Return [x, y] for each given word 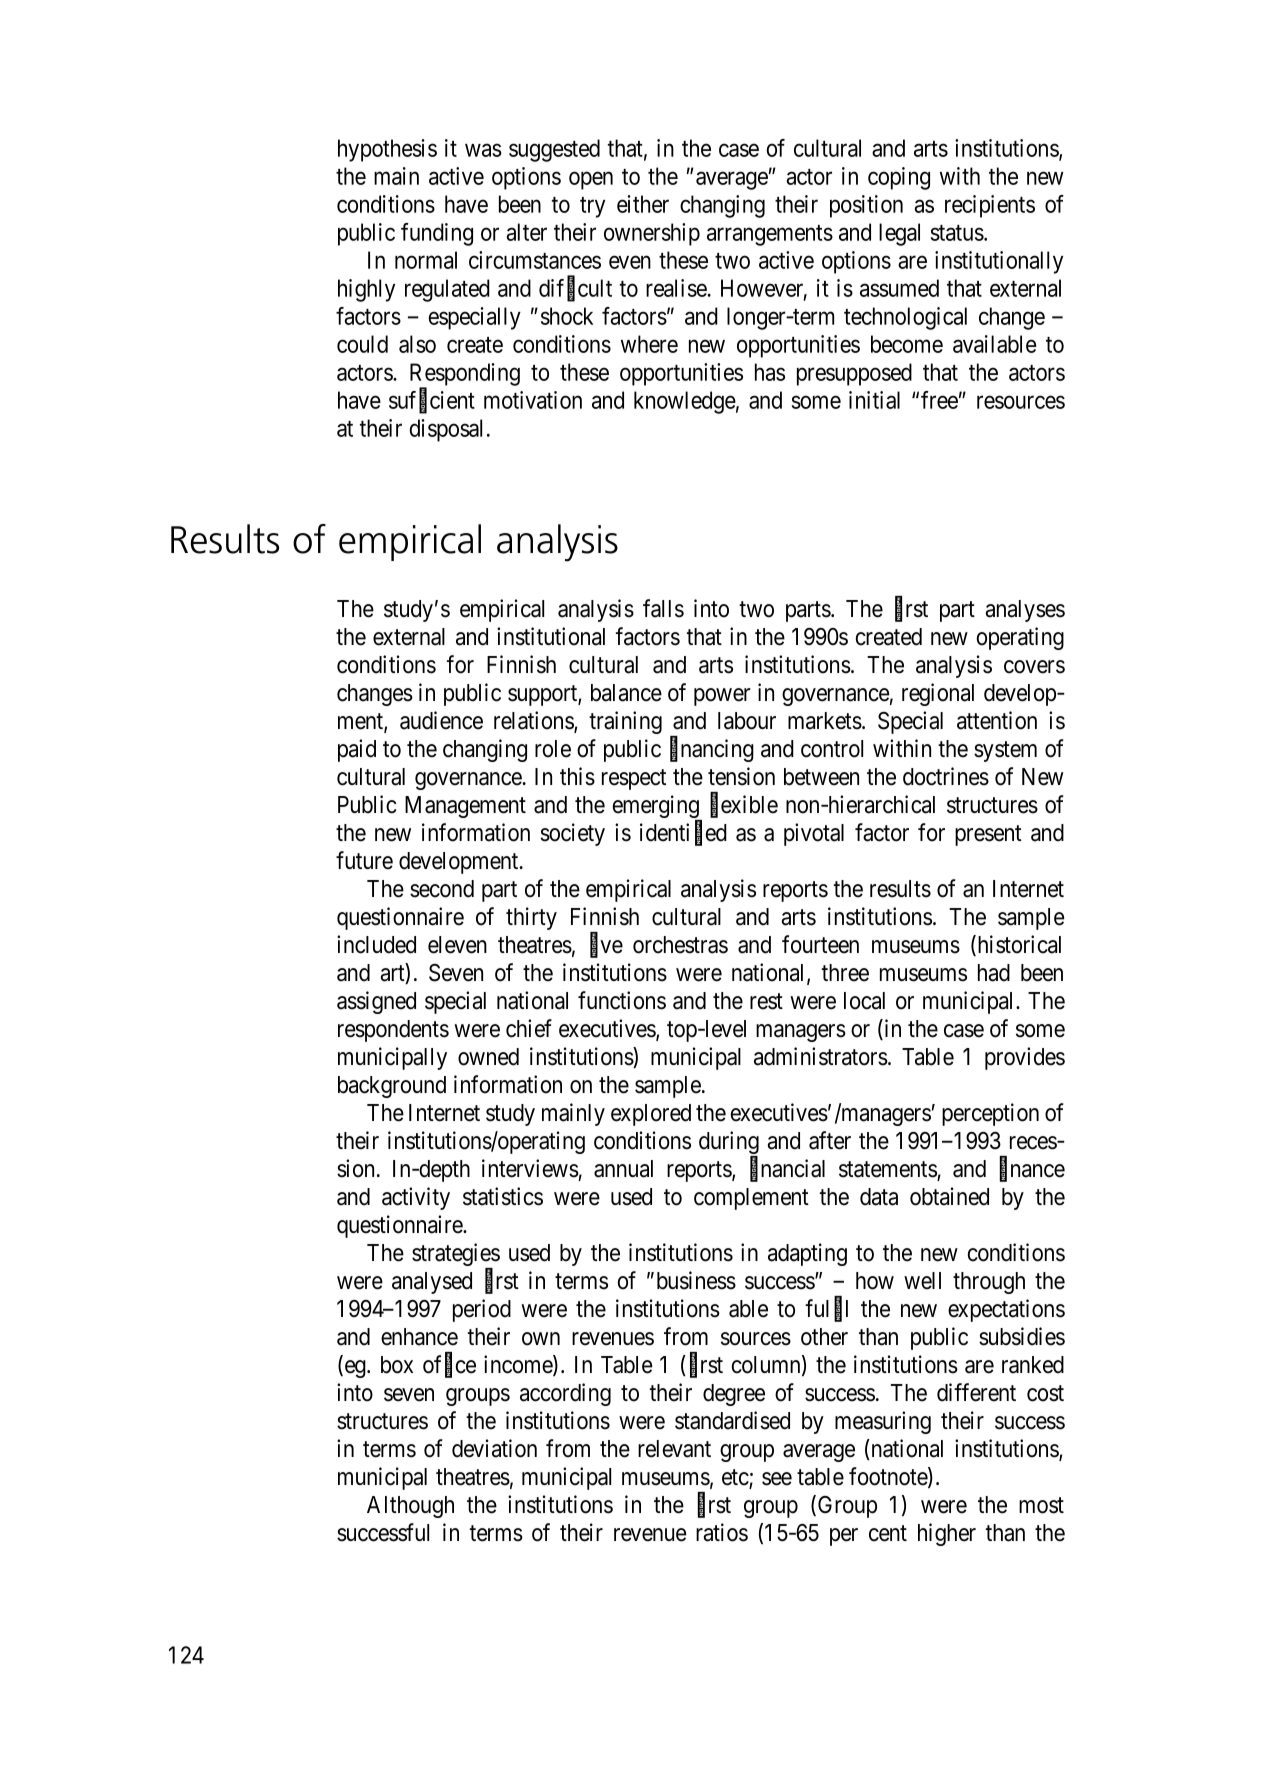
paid [357, 750]
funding [437, 234]
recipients [990, 206]
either [643, 204]
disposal [446, 430]
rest [766, 1001]
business [696, 1280]
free [939, 400]
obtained [949, 1196]
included [376, 944]
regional [938, 694]
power [722, 697]
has [770, 372]
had [994, 973]
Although [410, 1507]
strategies [456, 1256]
